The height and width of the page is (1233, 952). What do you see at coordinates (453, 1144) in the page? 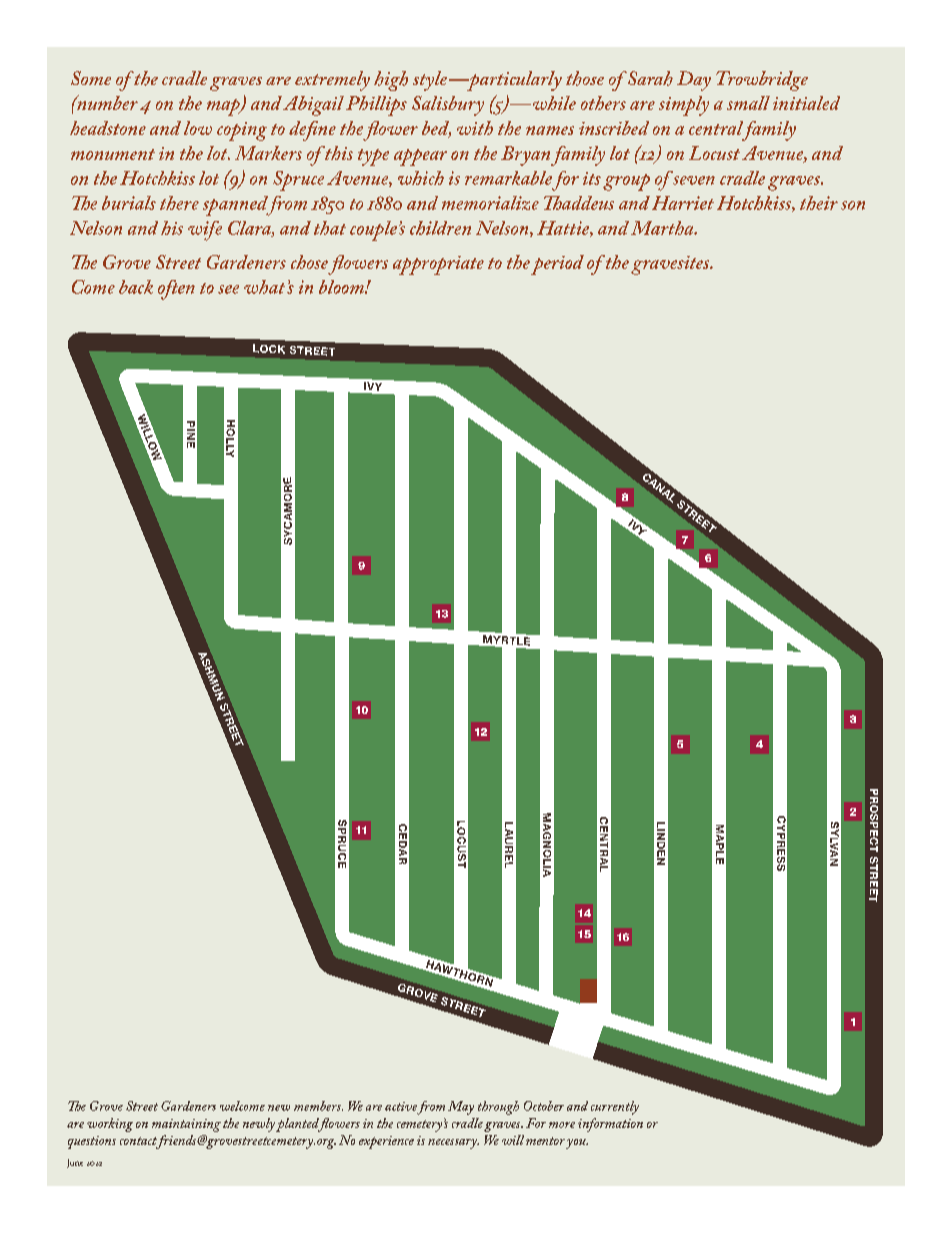
I see `necessary` at bounding box center [453, 1144].
